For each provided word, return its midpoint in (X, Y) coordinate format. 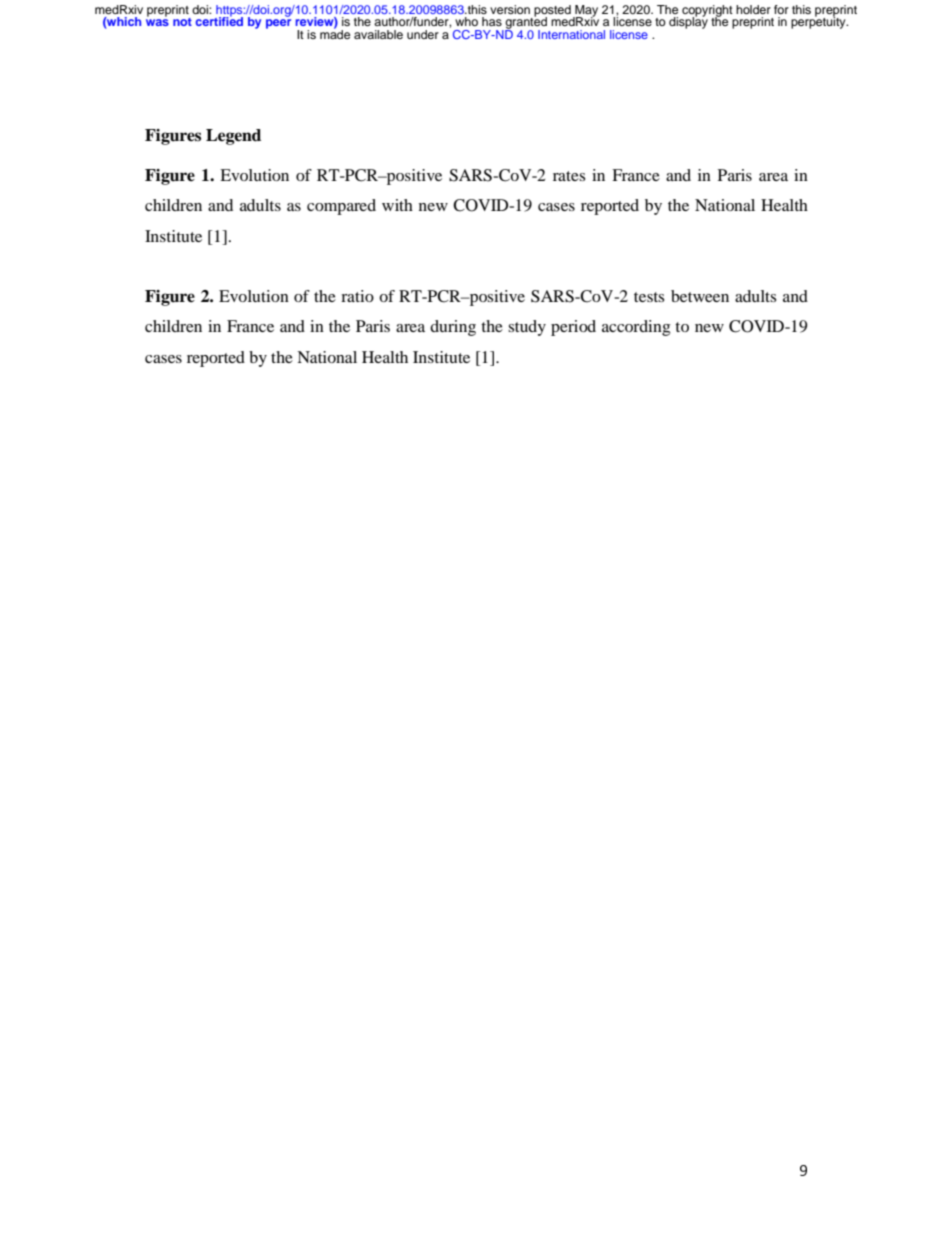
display (688, 22)
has (492, 21)
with (397, 205)
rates (569, 176)
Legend (233, 137)
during (453, 328)
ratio (357, 296)
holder (753, 9)
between (700, 296)
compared (341, 207)
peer (278, 24)
